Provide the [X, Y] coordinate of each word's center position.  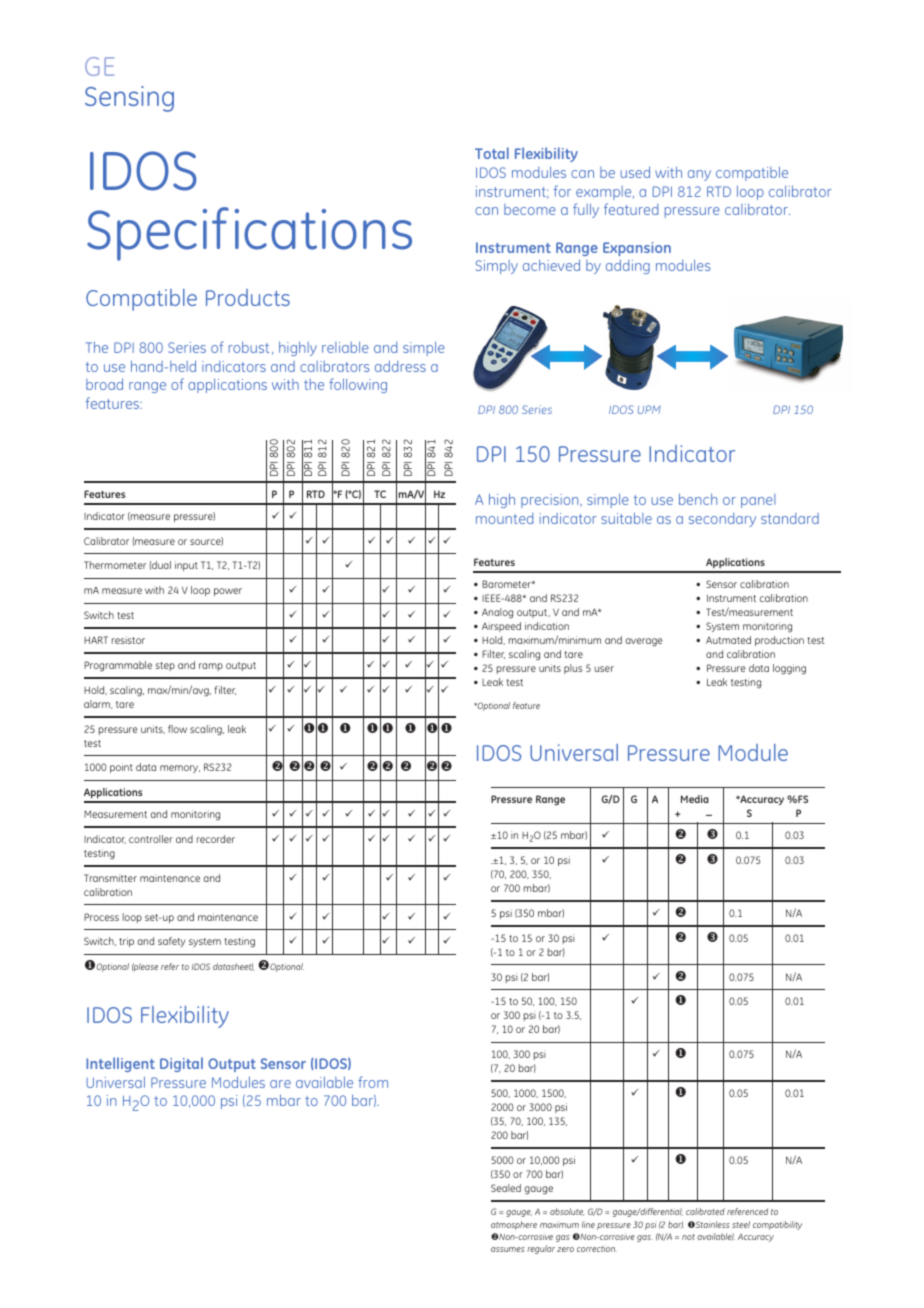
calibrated [705, 1211]
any [699, 175]
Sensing [129, 99]
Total [492, 153]
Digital [181, 1064]
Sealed [506, 1188]
